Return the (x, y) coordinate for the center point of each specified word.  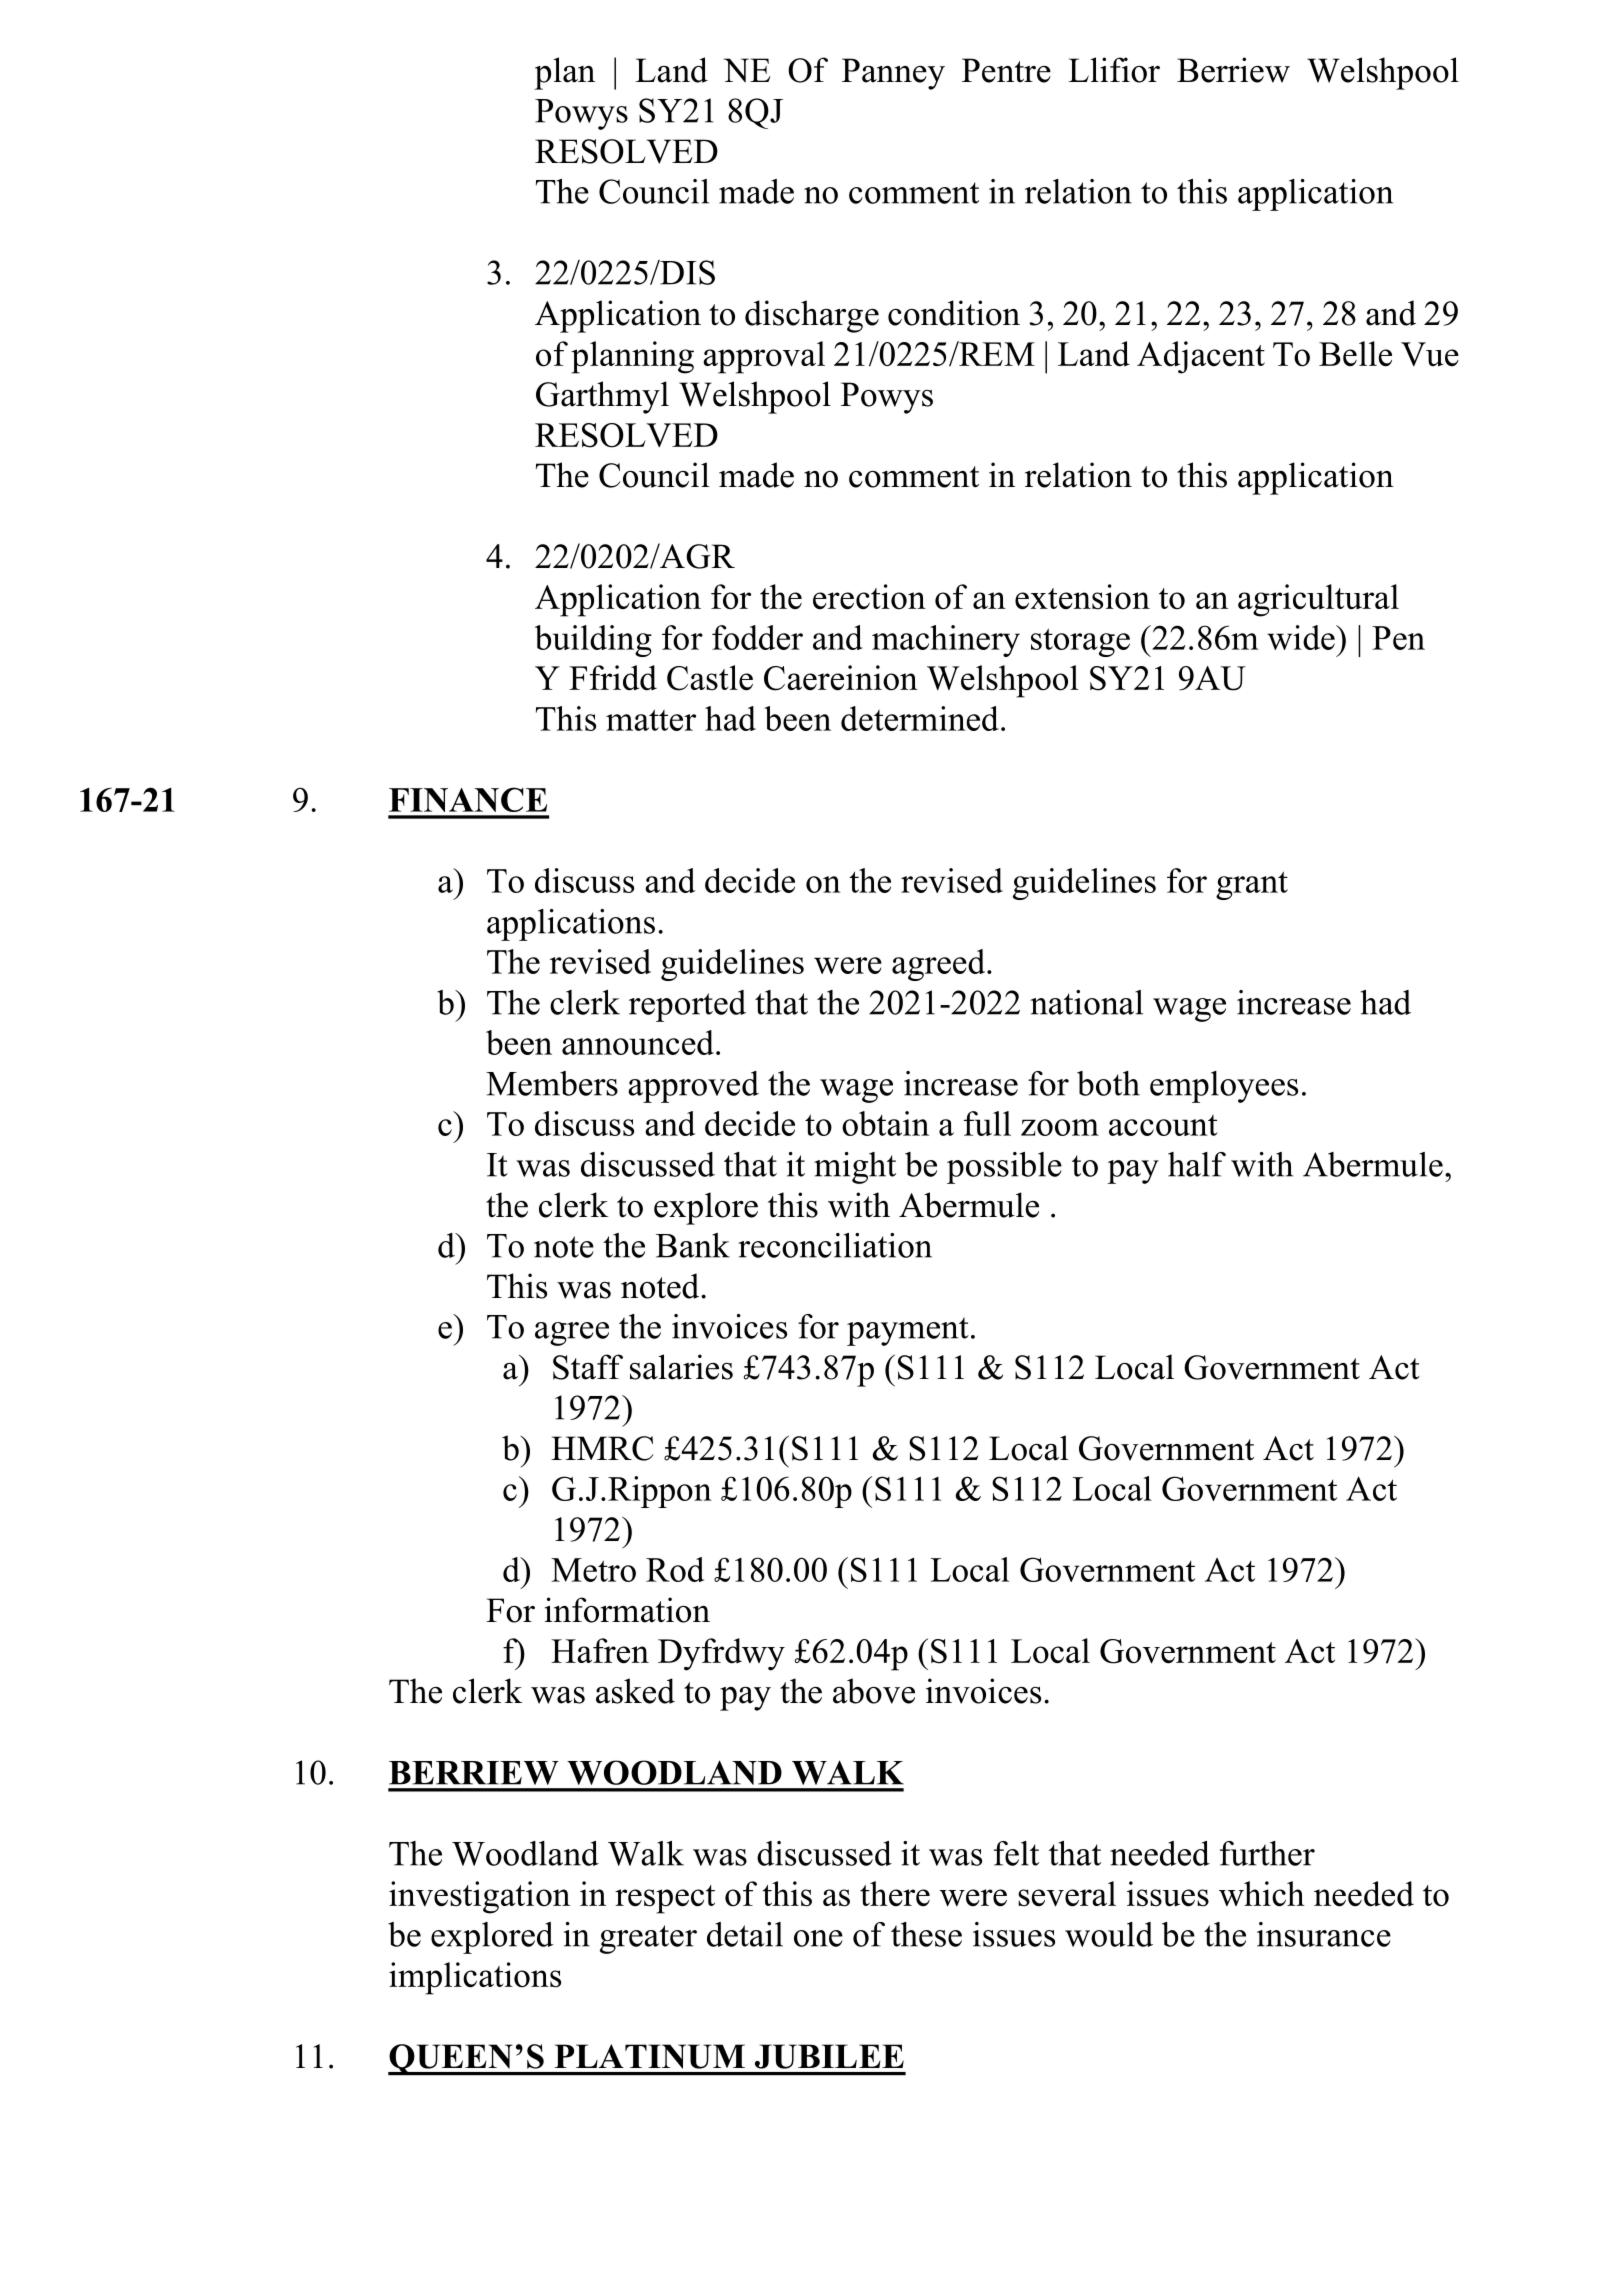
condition (954, 313)
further (1267, 1853)
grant (1252, 885)
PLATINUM (649, 2056)
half (1197, 1164)
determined (920, 718)
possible (1004, 1168)
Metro (593, 1570)
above (874, 1691)
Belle (1355, 354)
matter (651, 720)
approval (764, 357)
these (926, 1934)
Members (552, 1083)
